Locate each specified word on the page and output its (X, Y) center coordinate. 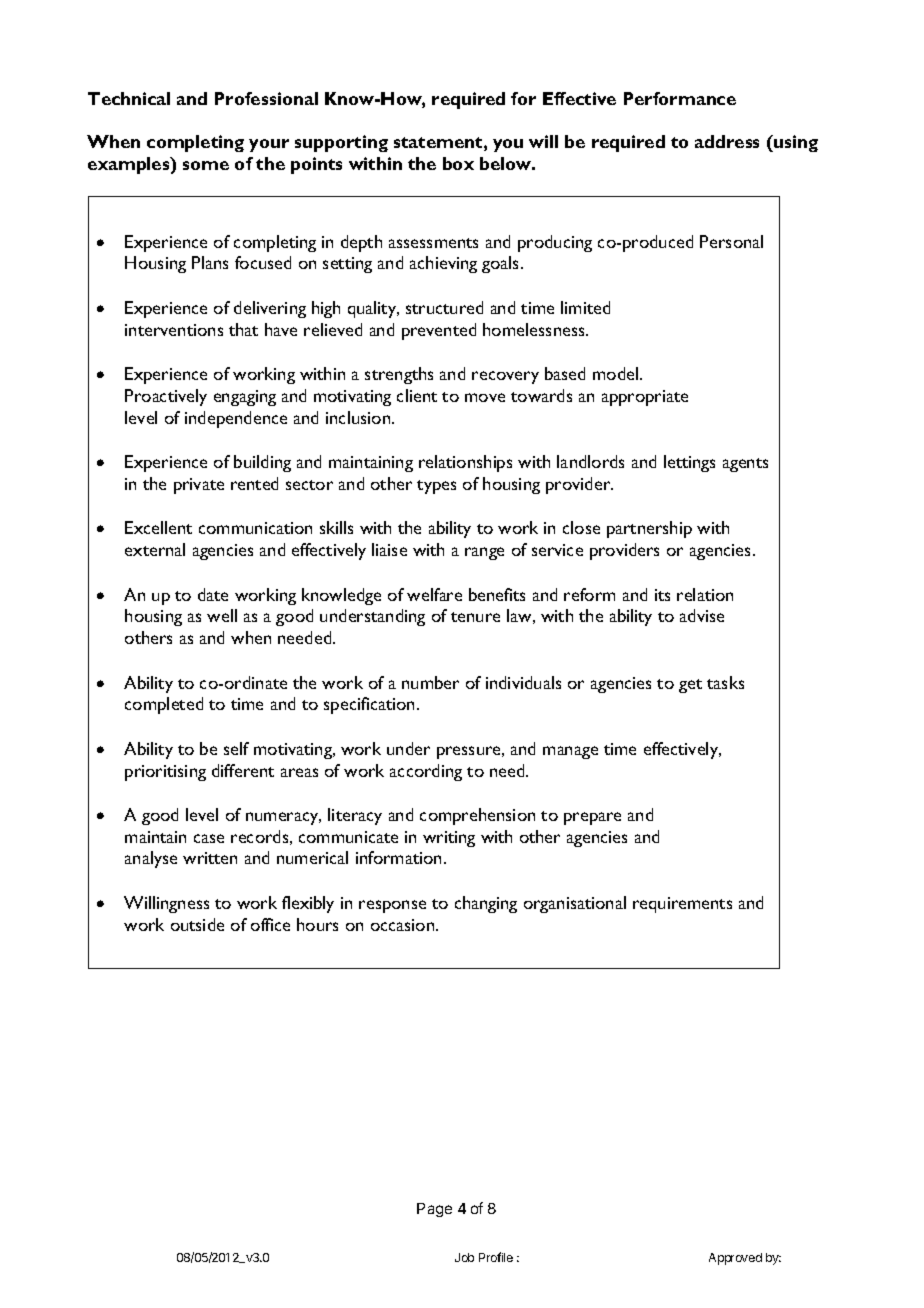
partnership (649, 529)
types (436, 487)
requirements (682, 905)
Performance (680, 98)
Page (434, 1210)
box (458, 163)
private (199, 486)
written (210, 858)
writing (449, 839)
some (206, 165)
